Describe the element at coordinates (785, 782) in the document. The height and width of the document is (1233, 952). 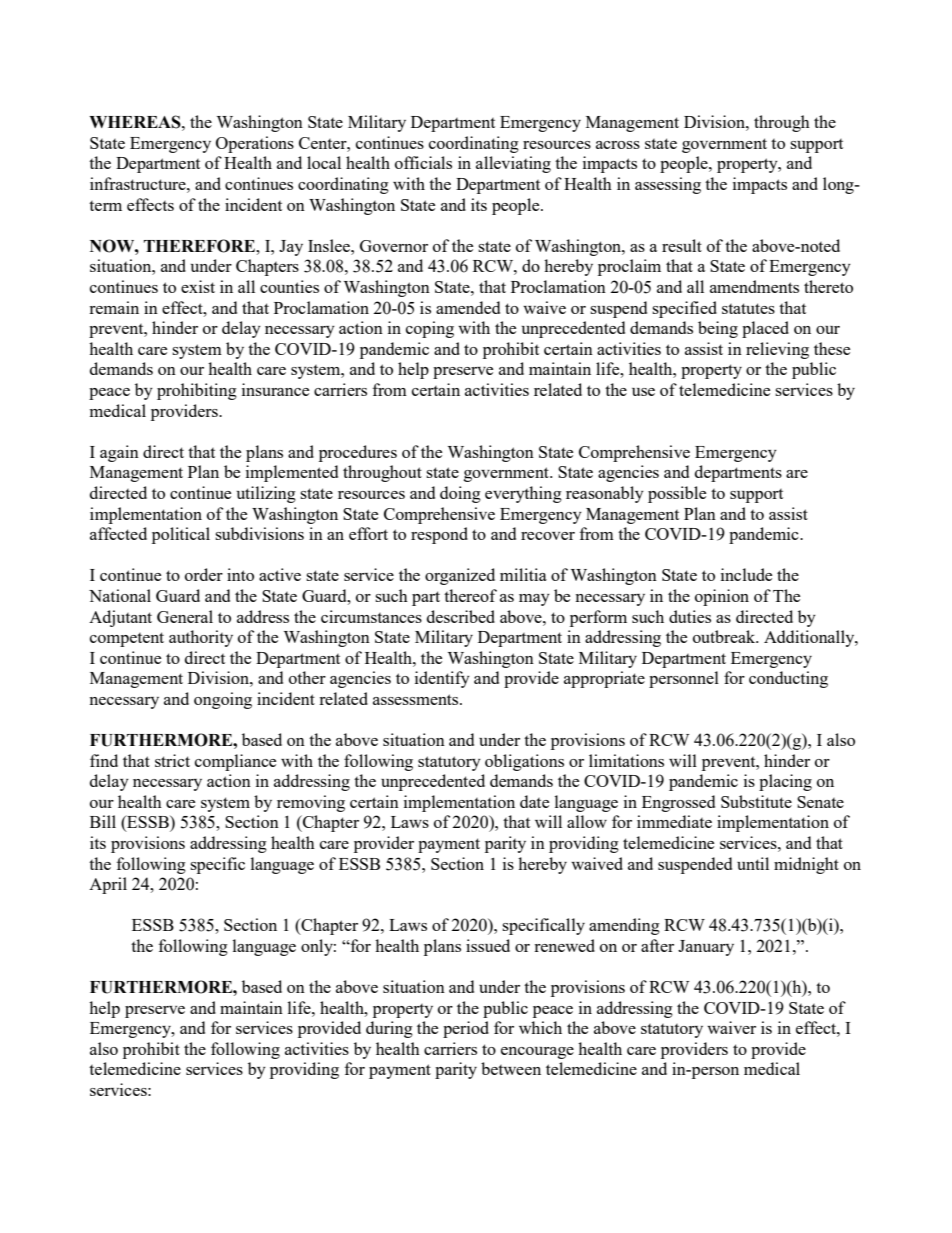
I see `placing` at that location.
